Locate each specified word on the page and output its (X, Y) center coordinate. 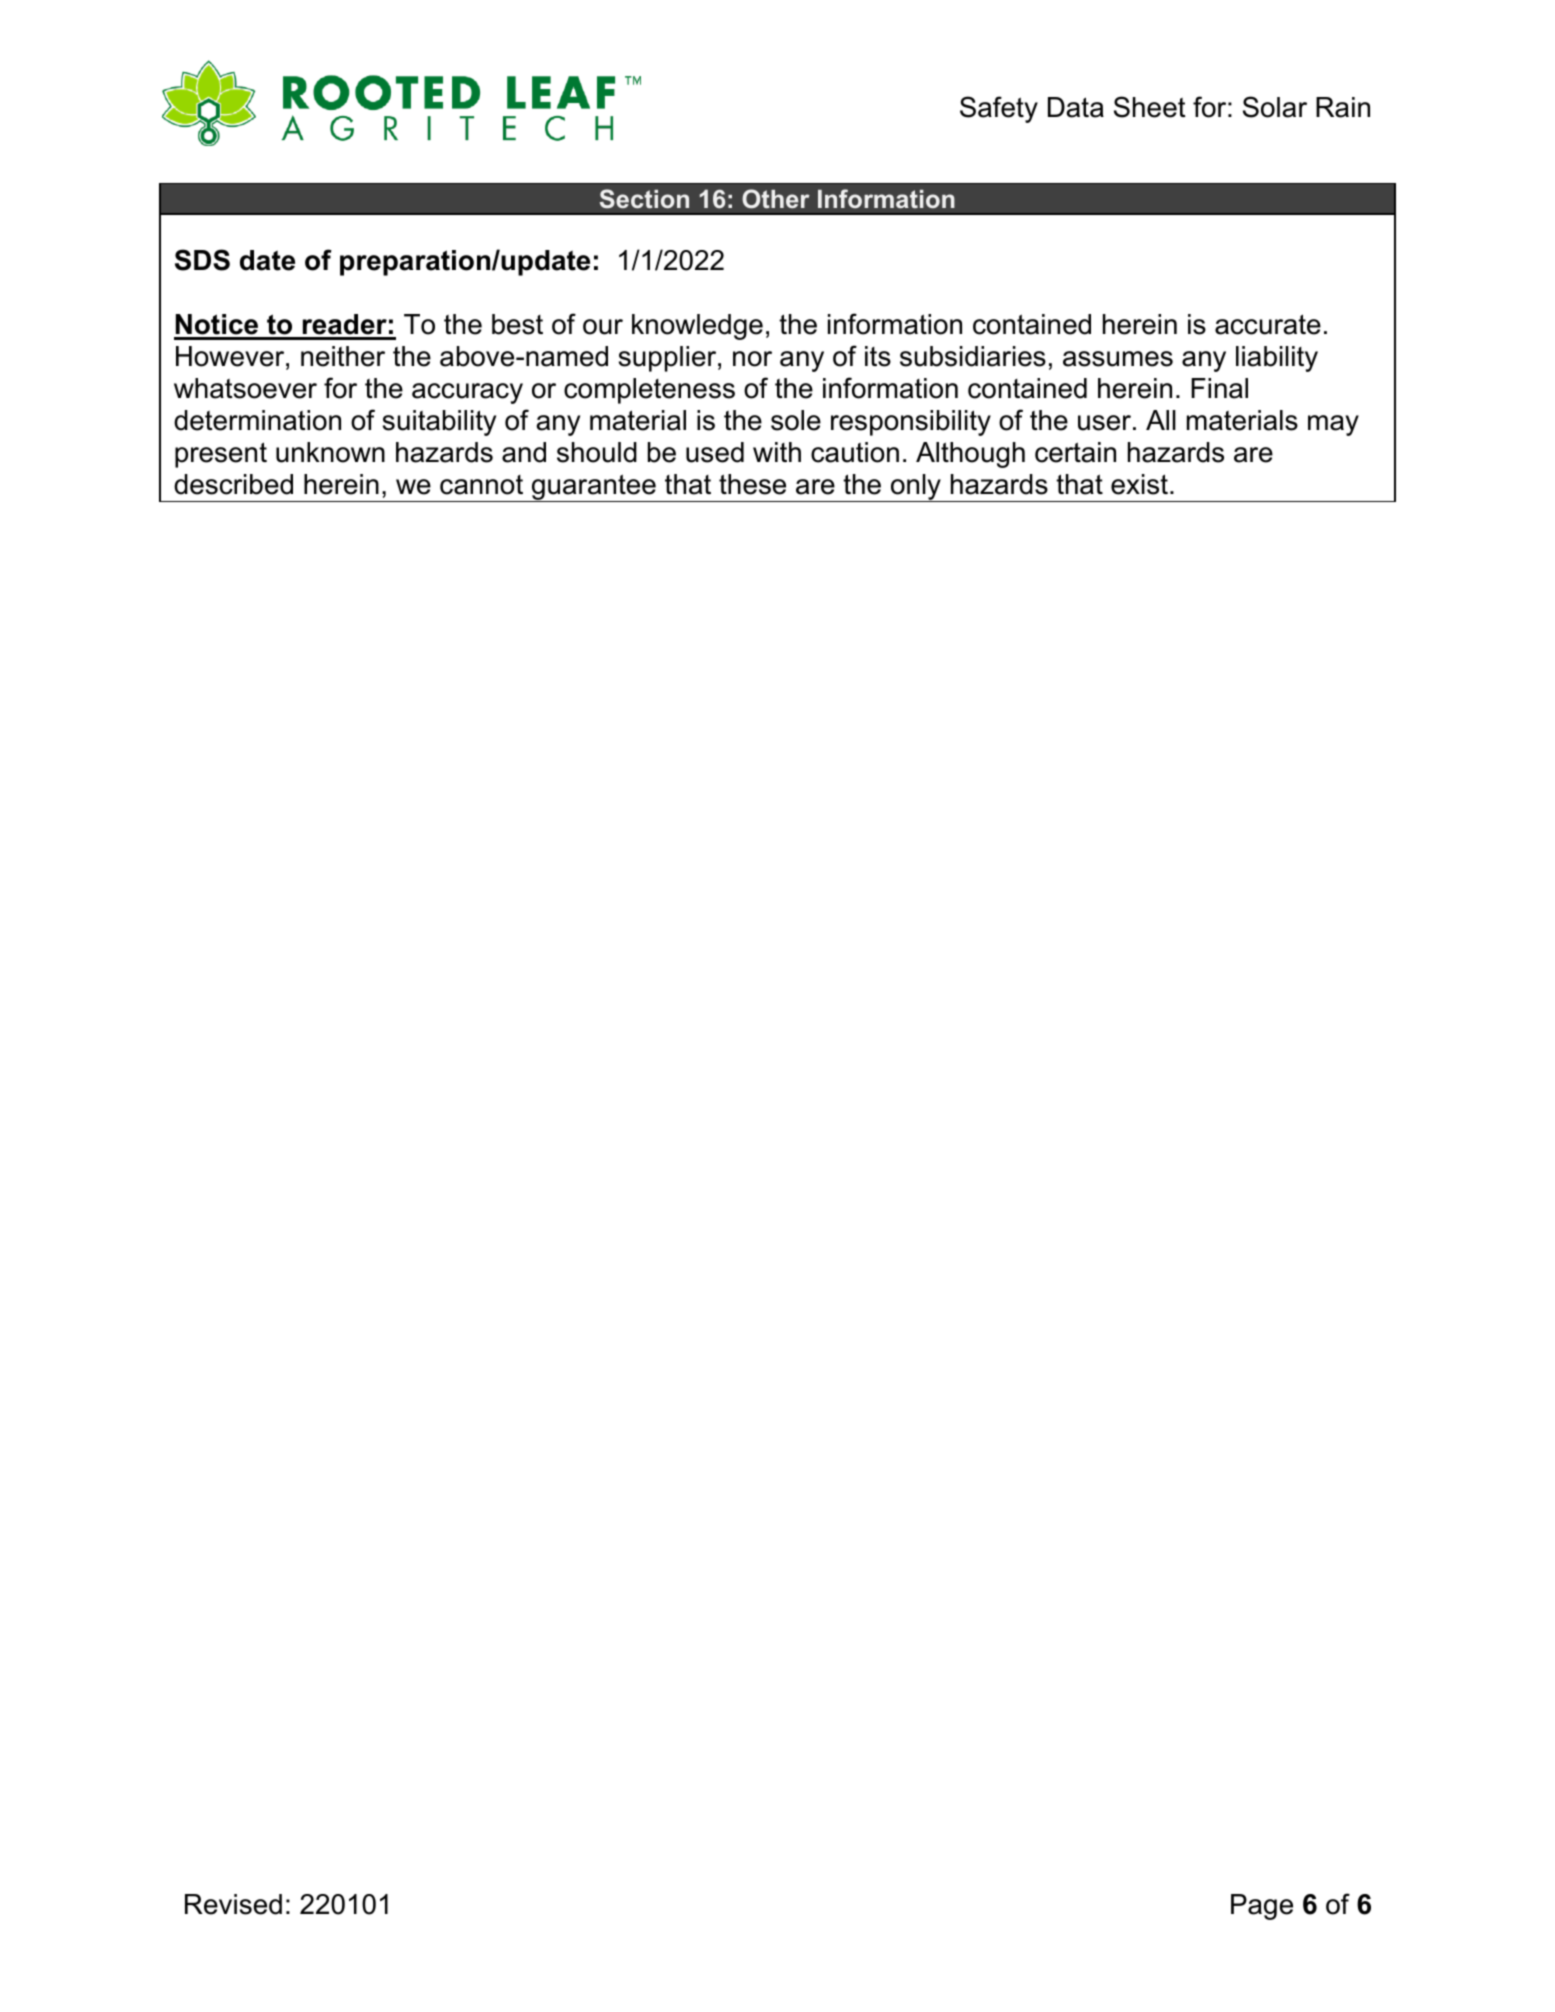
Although (970, 455)
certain (1075, 452)
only (915, 488)
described (233, 484)
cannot (481, 485)
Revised (233, 1904)
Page (1262, 1907)
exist (1139, 484)
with (777, 452)
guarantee (594, 488)
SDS (202, 260)
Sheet (1150, 107)
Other (776, 199)
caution (855, 452)
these (752, 484)
